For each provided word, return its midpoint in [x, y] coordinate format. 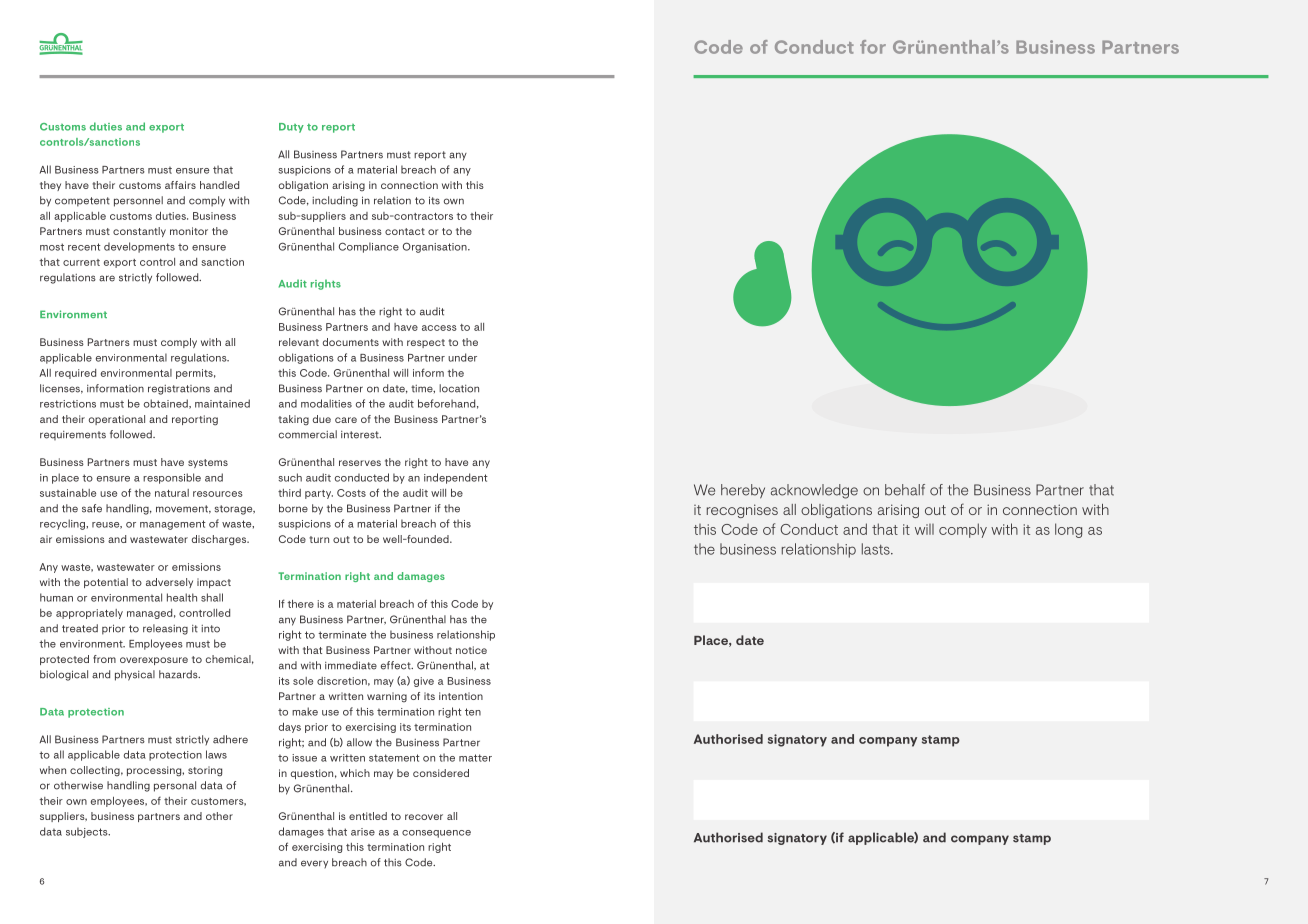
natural [172, 493]
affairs [180, 185]
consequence [436, 834]
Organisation [436, 247]
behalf [905, 490]
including [335, 201]
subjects [88, 832]
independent [456, 478]
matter [475, 758]
